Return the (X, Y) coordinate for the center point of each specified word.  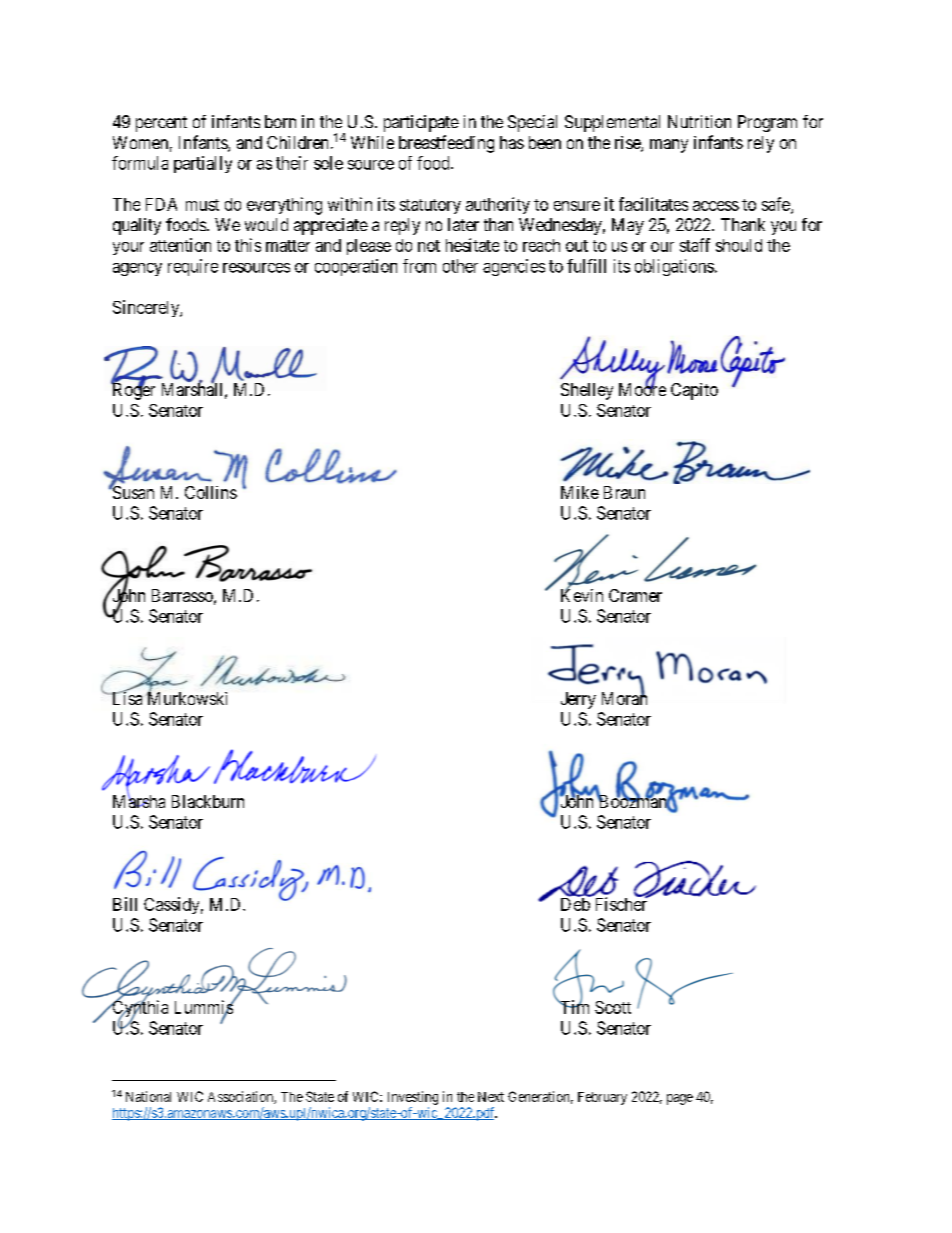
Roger (133, 391)
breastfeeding (446, 144)
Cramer (635, 595)
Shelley (587, 391)
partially (203, 164)
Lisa (126, 697)
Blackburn (208, 801)
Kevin (582, 594)
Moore (642, 389)
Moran (624, 698)
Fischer (623, 903)
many (669, 146)
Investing (413, 1098)
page (680, 1099)
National (148, 1096)
